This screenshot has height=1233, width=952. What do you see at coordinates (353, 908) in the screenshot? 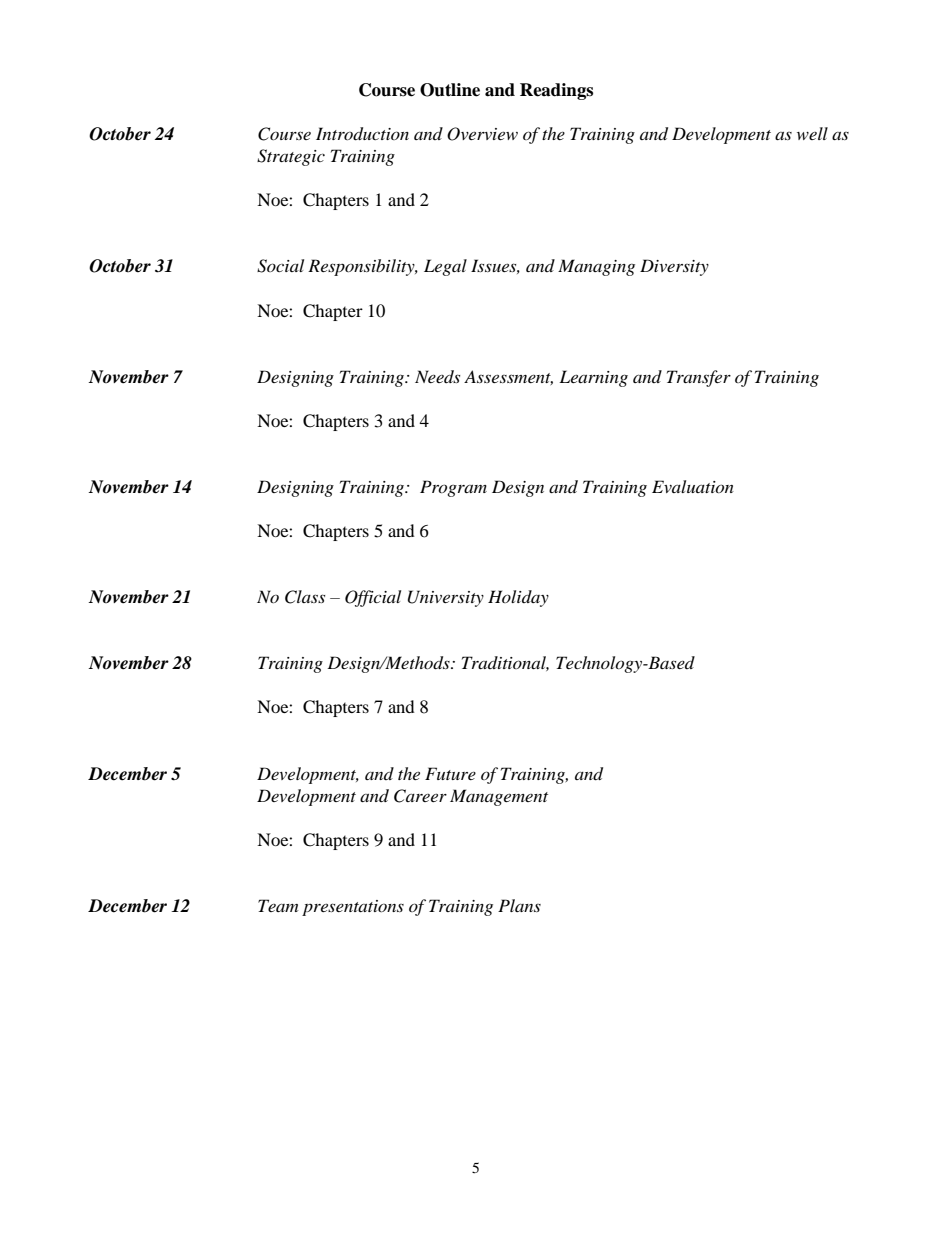
I see `presentations` at bounding box center [353, 908].
